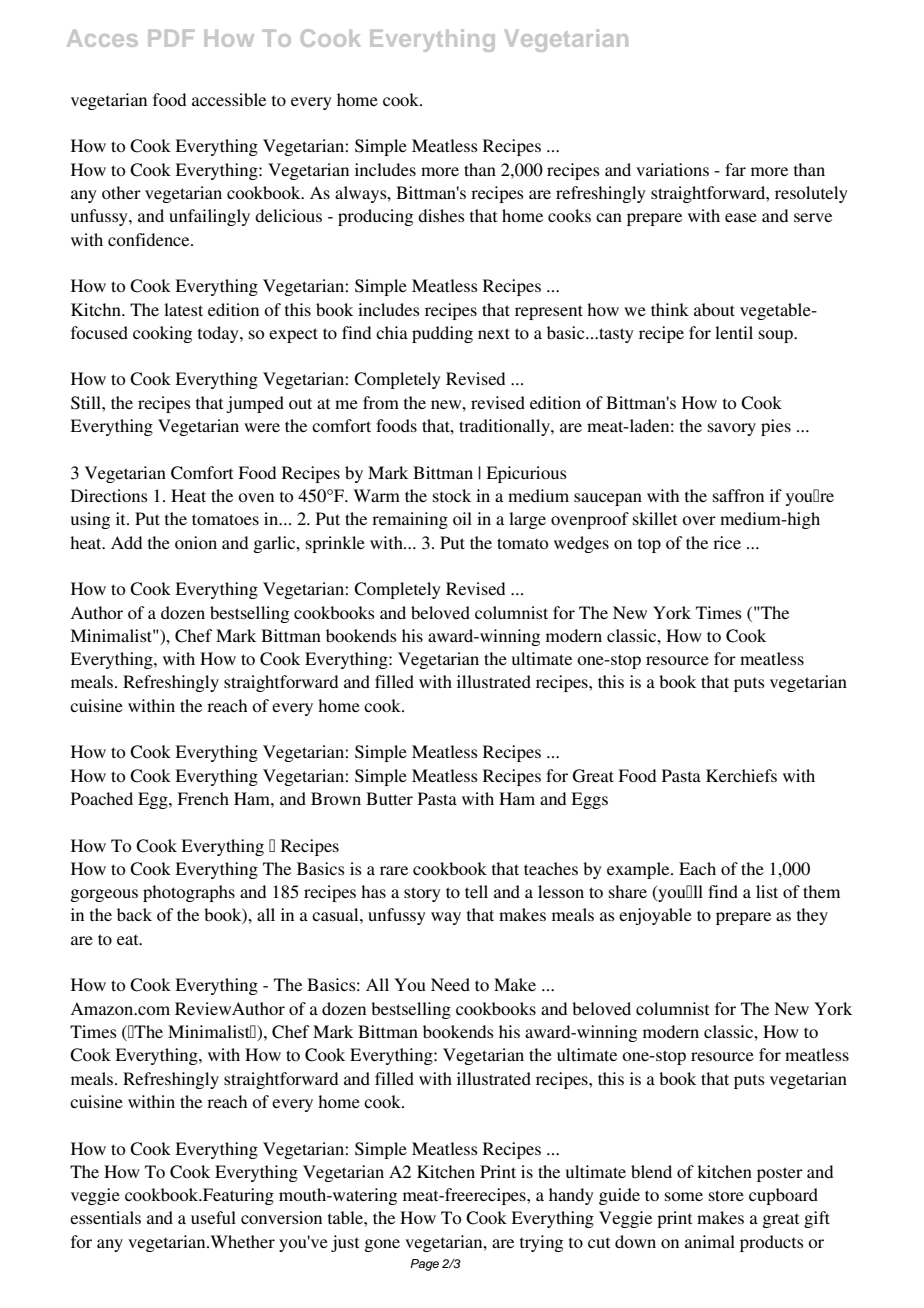 The height and width of the page is (1308, 924). What do you see at coordinates (655, 916) in the page?
I see `enjoyable` at bounding box center [655, 916].
